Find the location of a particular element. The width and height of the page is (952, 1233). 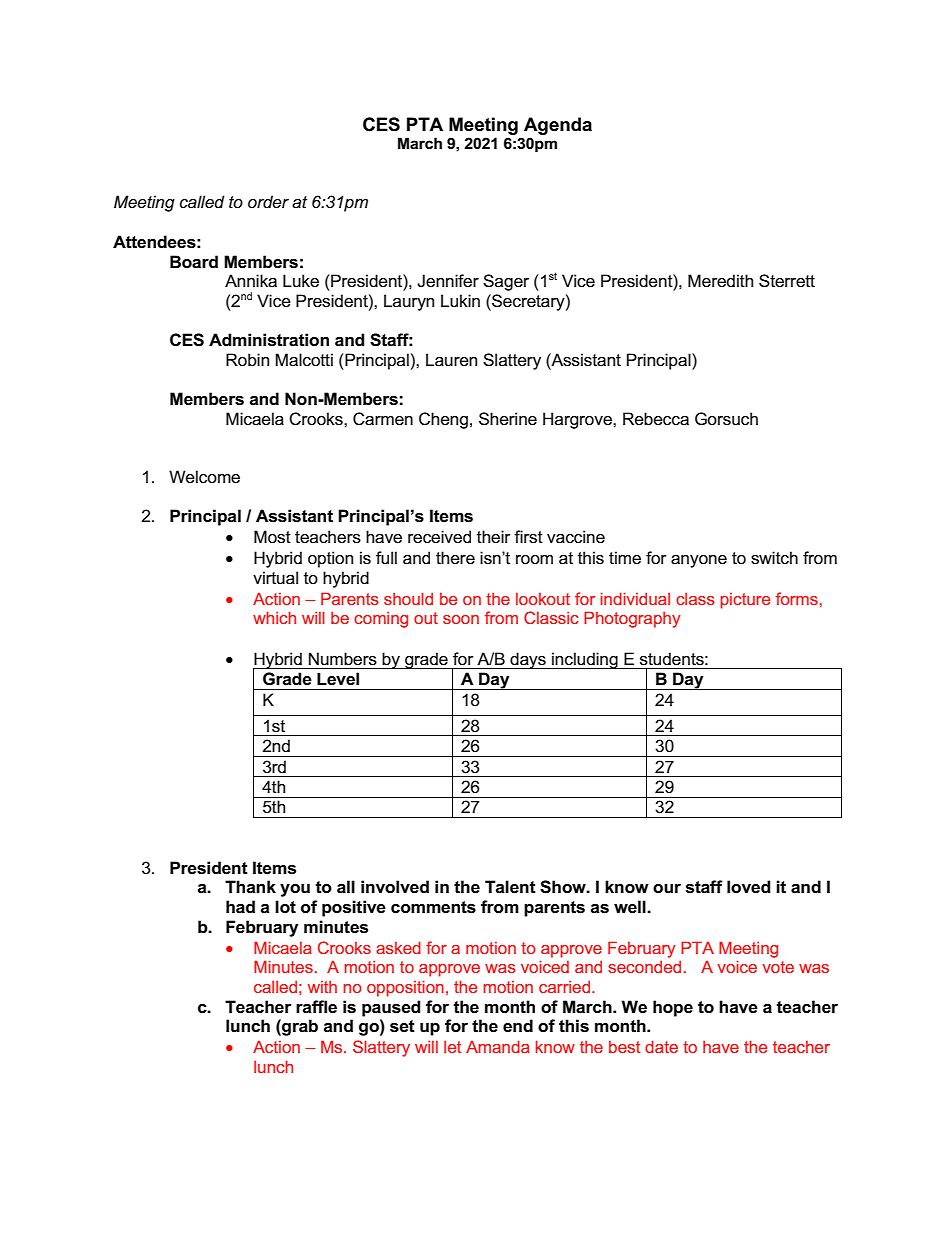

raffle is located at coordinates (316, 1006).
